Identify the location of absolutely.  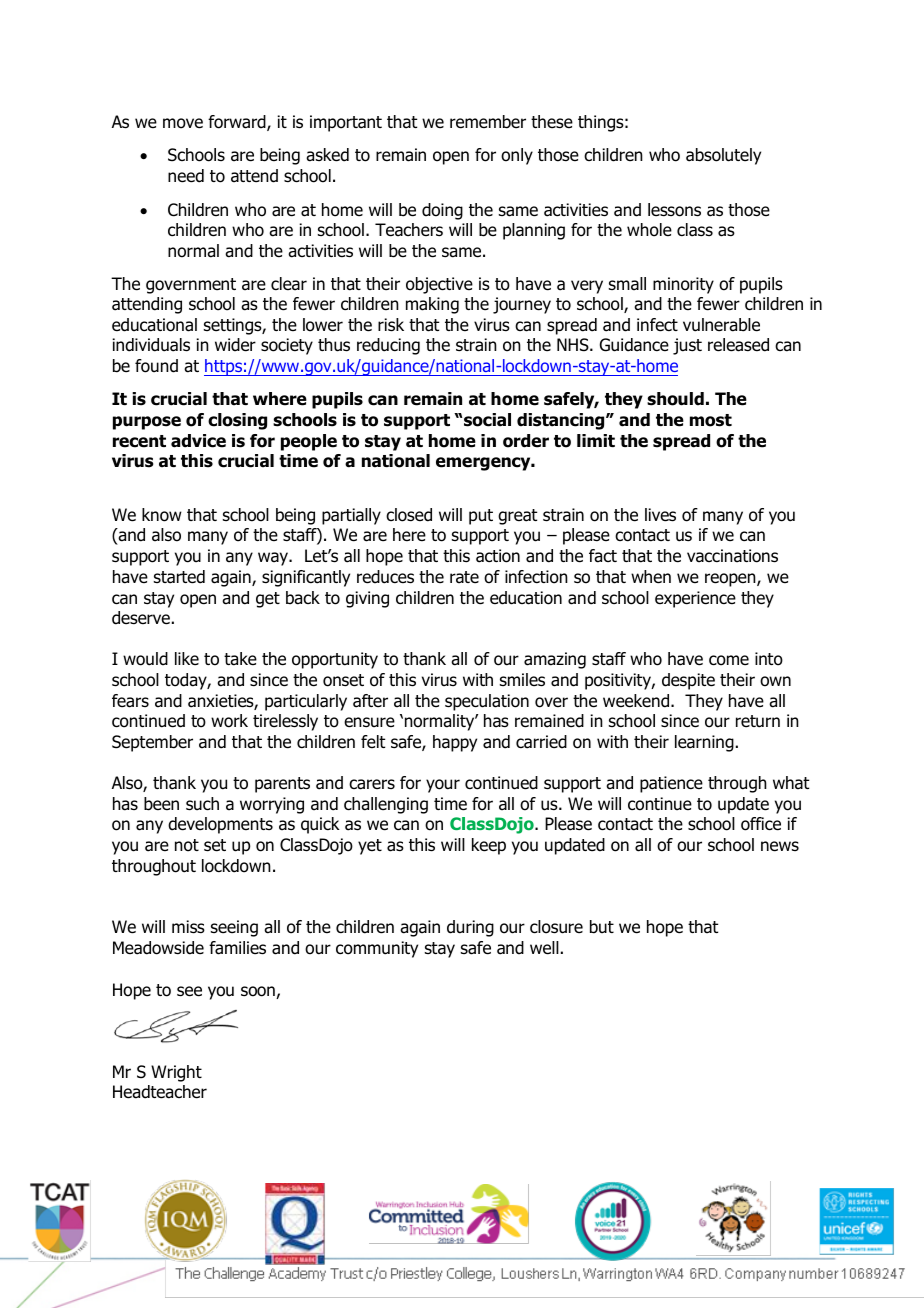
(723, 156).
